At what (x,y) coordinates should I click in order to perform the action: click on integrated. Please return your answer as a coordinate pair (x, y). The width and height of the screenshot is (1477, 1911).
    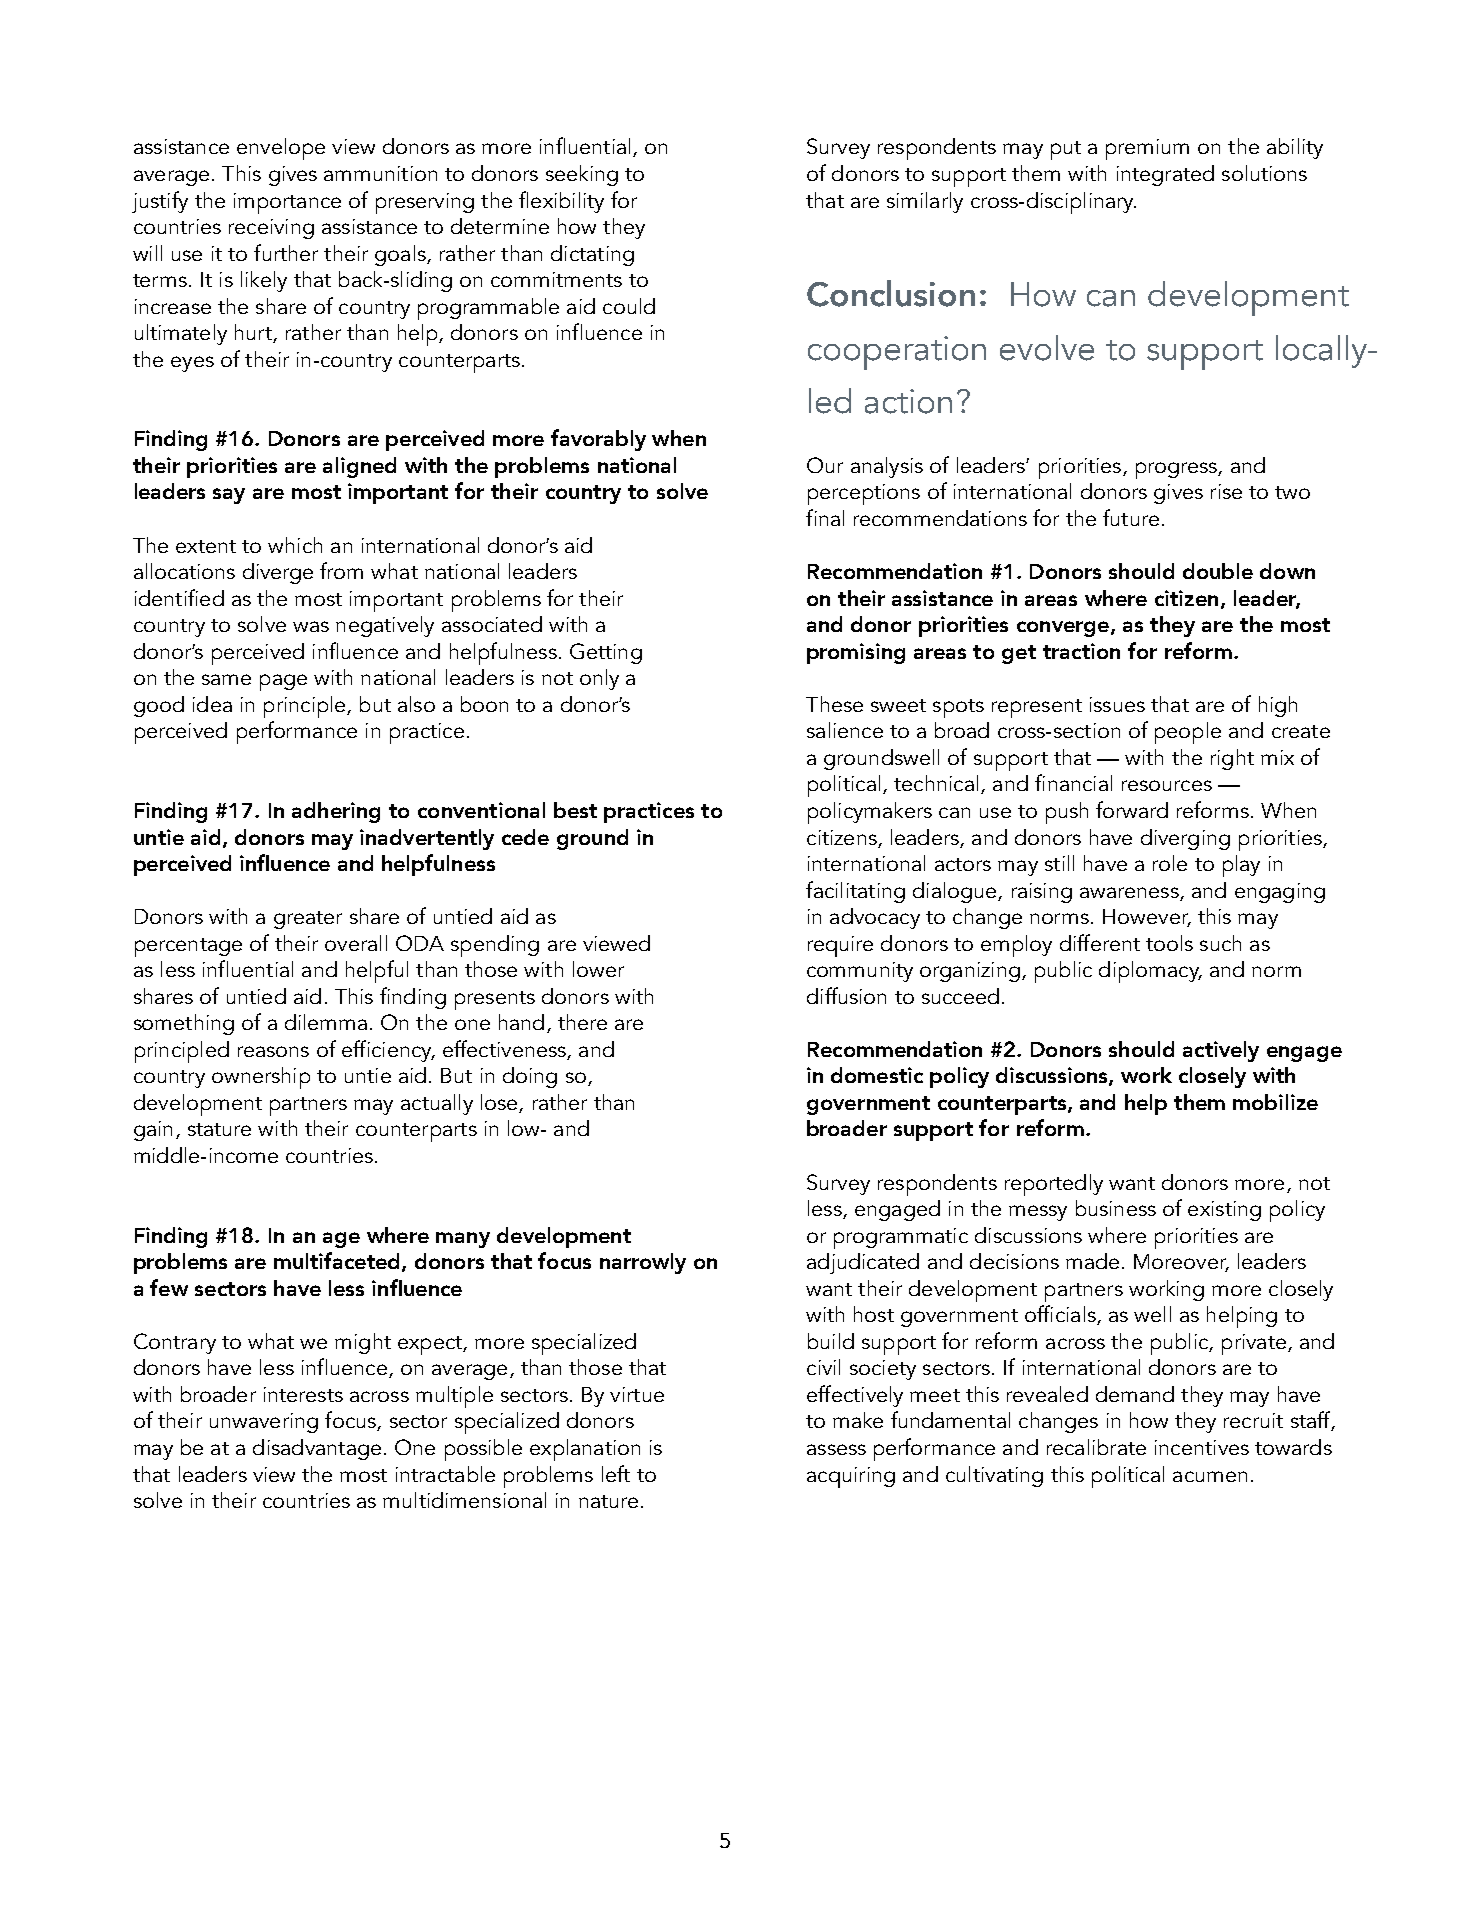
    Looking at the image, I should click on (1165, 175).
